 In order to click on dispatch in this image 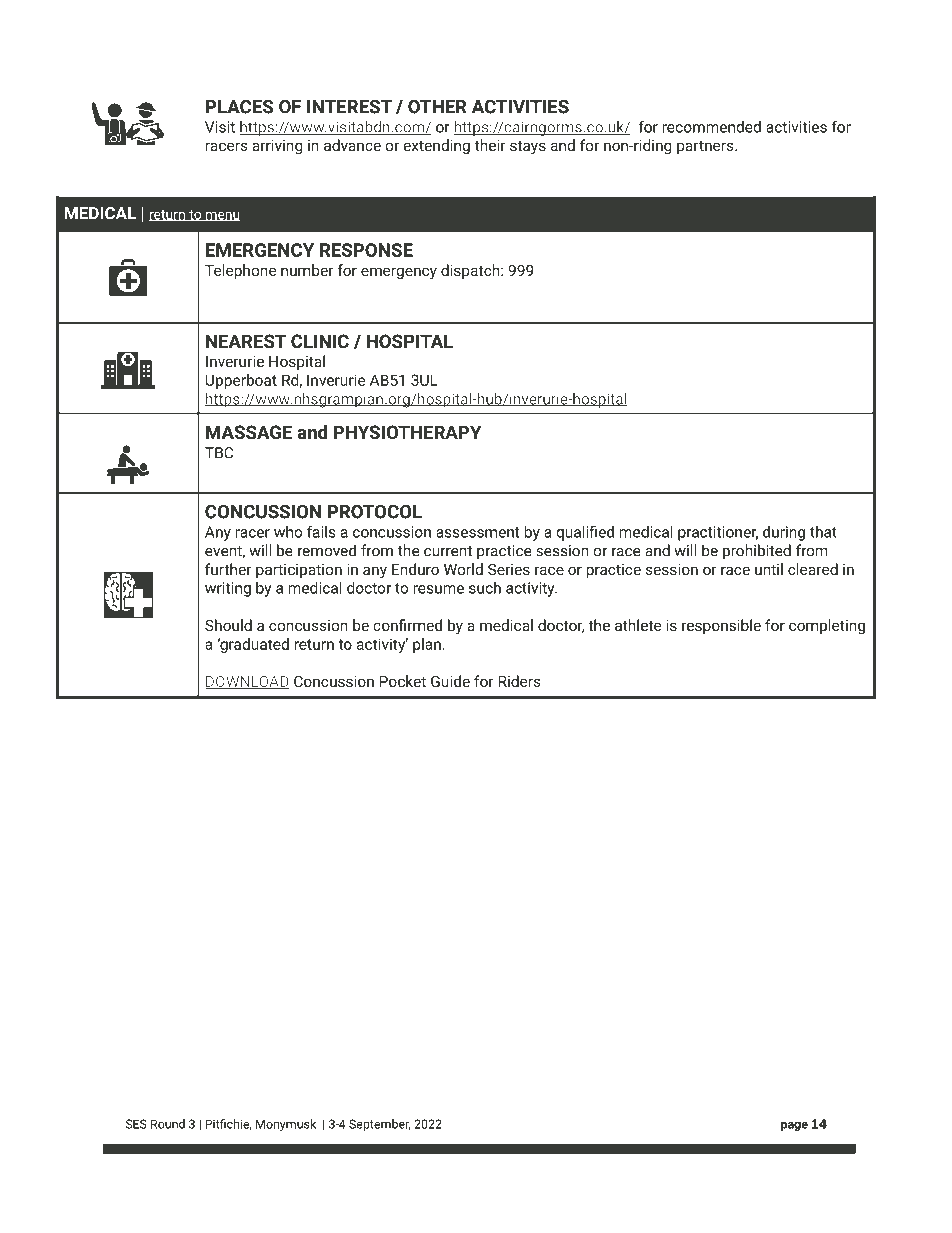, I will do `click(471, 271)`.
